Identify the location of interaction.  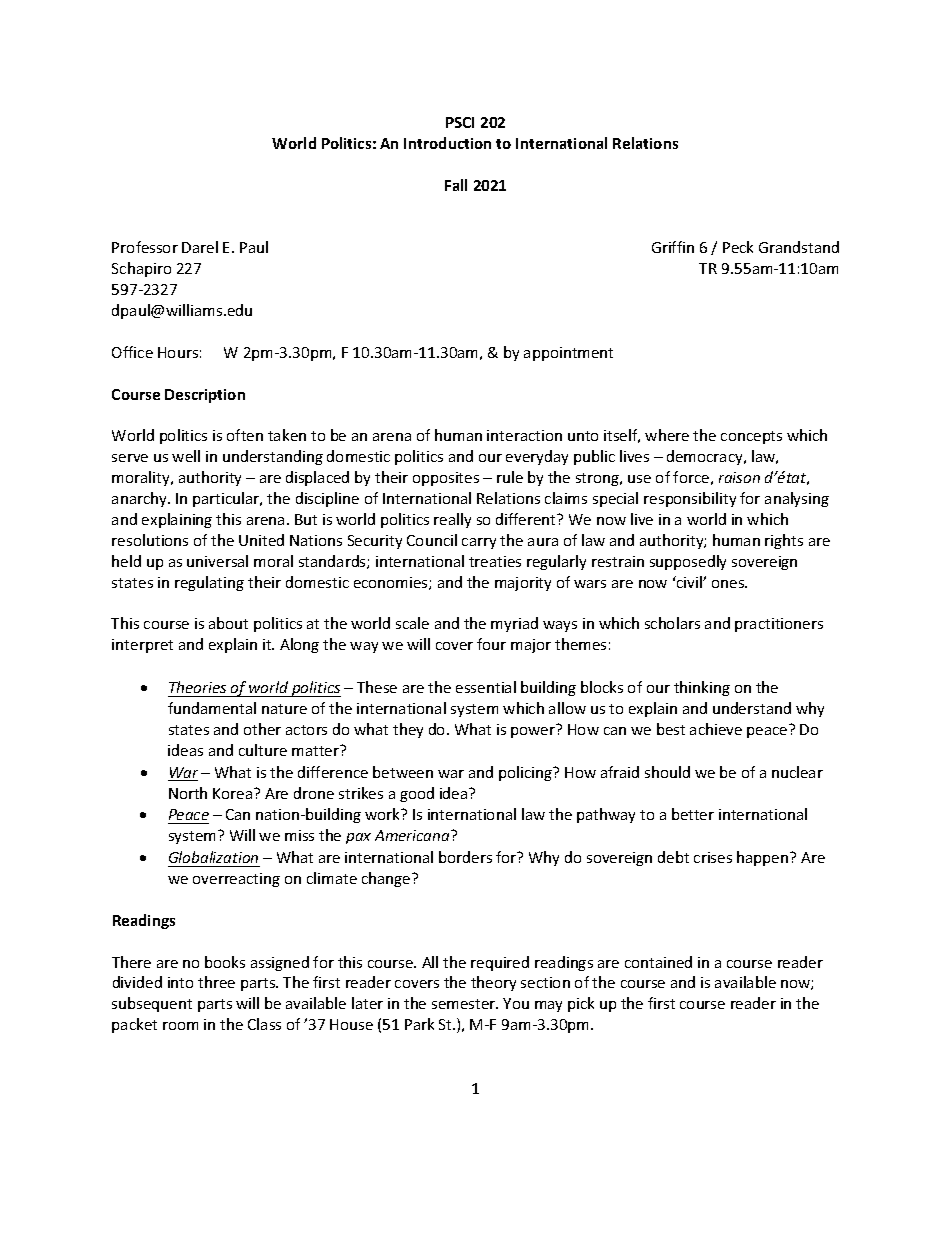
(524, 435).
